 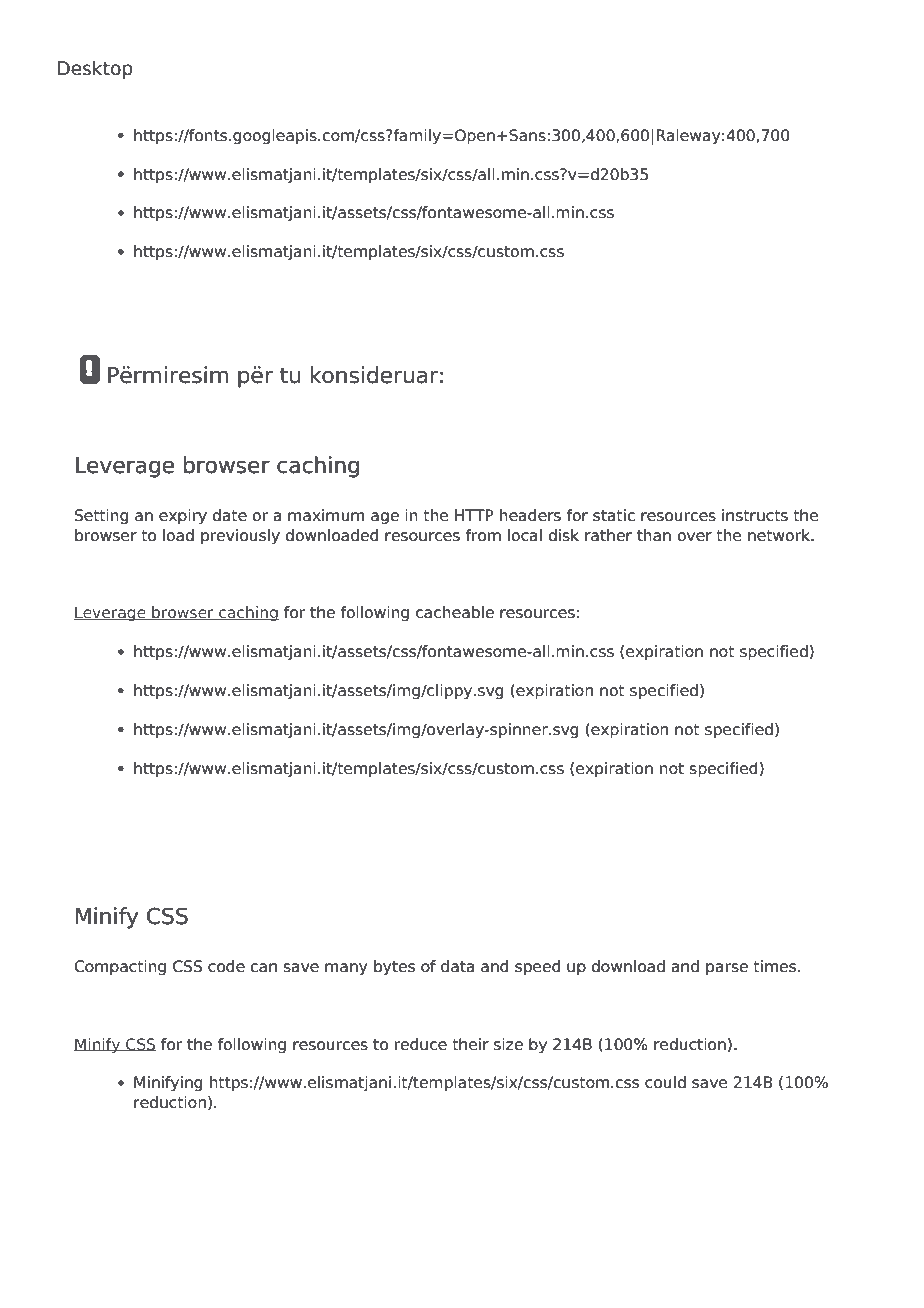 What do you see at coordinates (226, 966) in the image?
I see `code` at bounding box center [226, 966].
